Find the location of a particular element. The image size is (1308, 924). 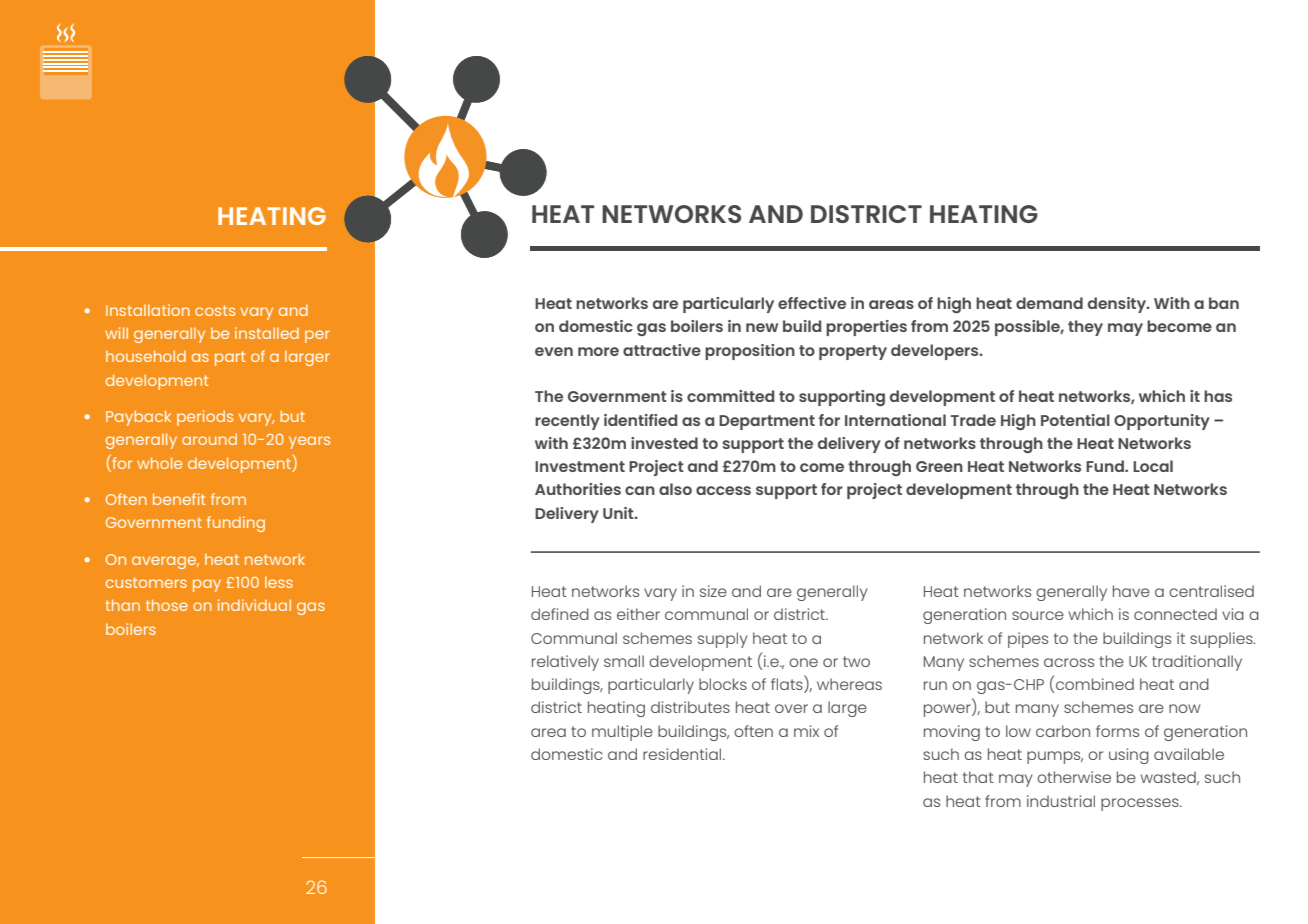

have is located at coordinates (1131, 591).
